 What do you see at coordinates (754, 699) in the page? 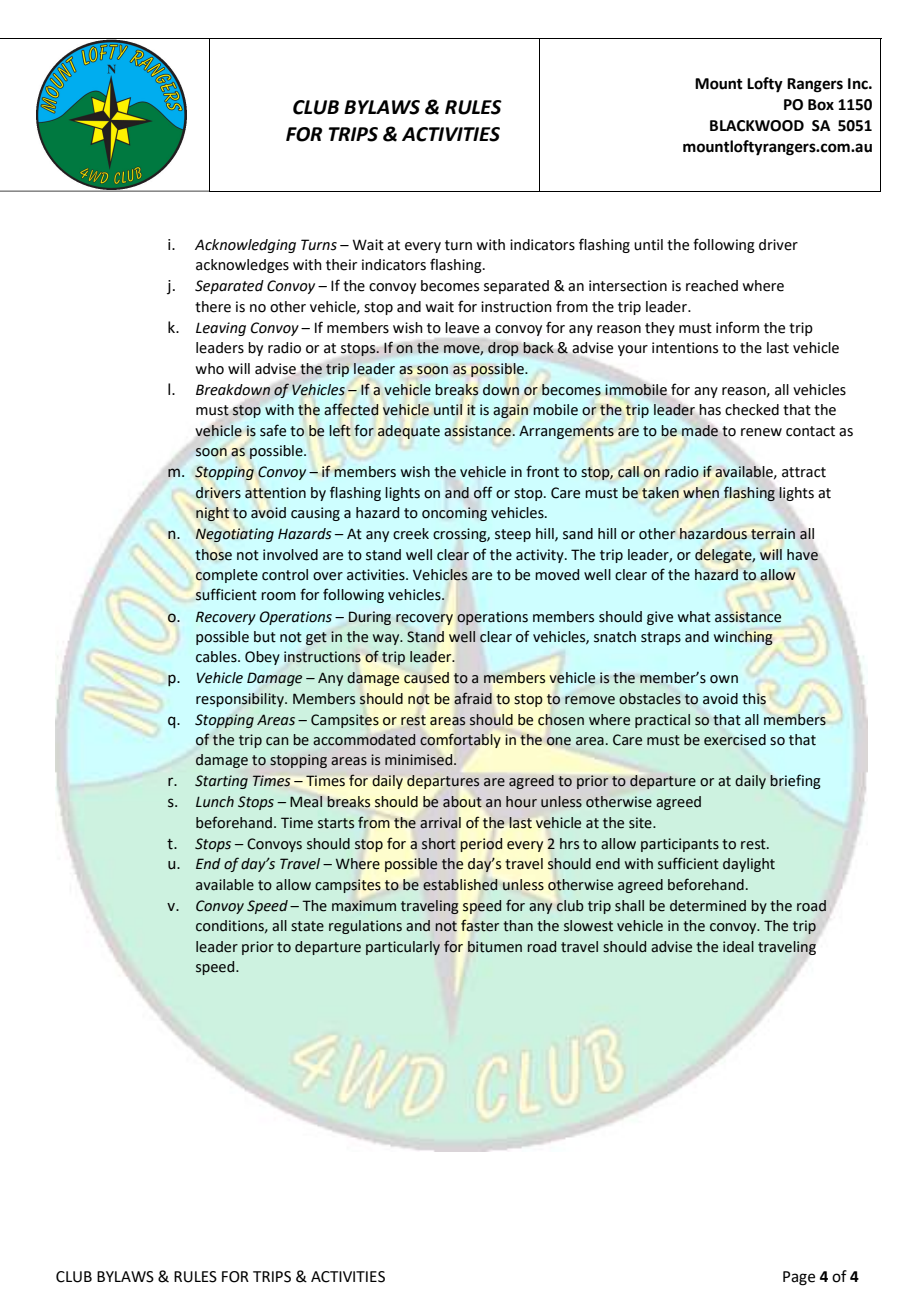
I see `this` at bounding box center [754, 699].
